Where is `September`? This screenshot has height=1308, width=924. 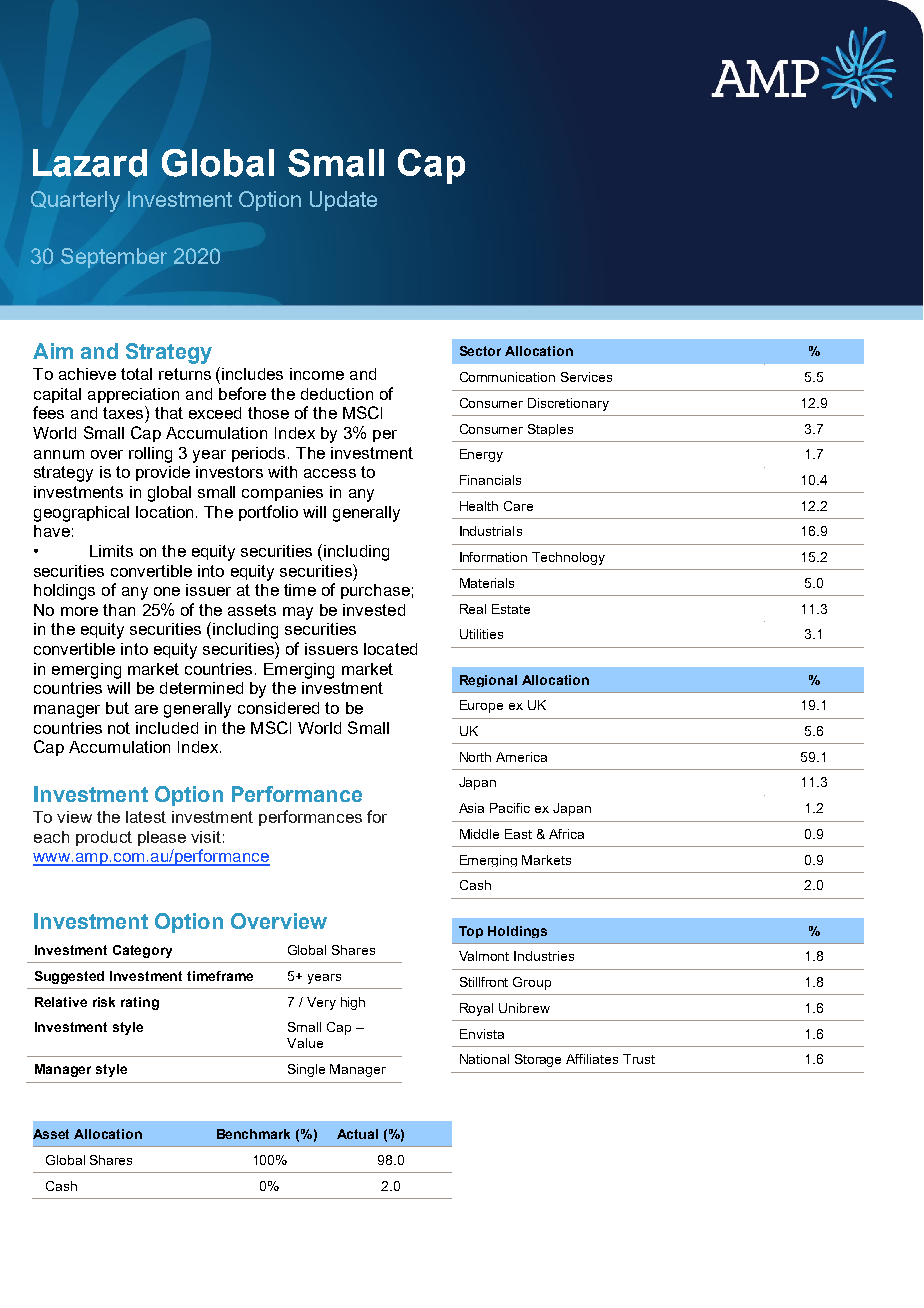 September is located at coordinates (114, 258).
